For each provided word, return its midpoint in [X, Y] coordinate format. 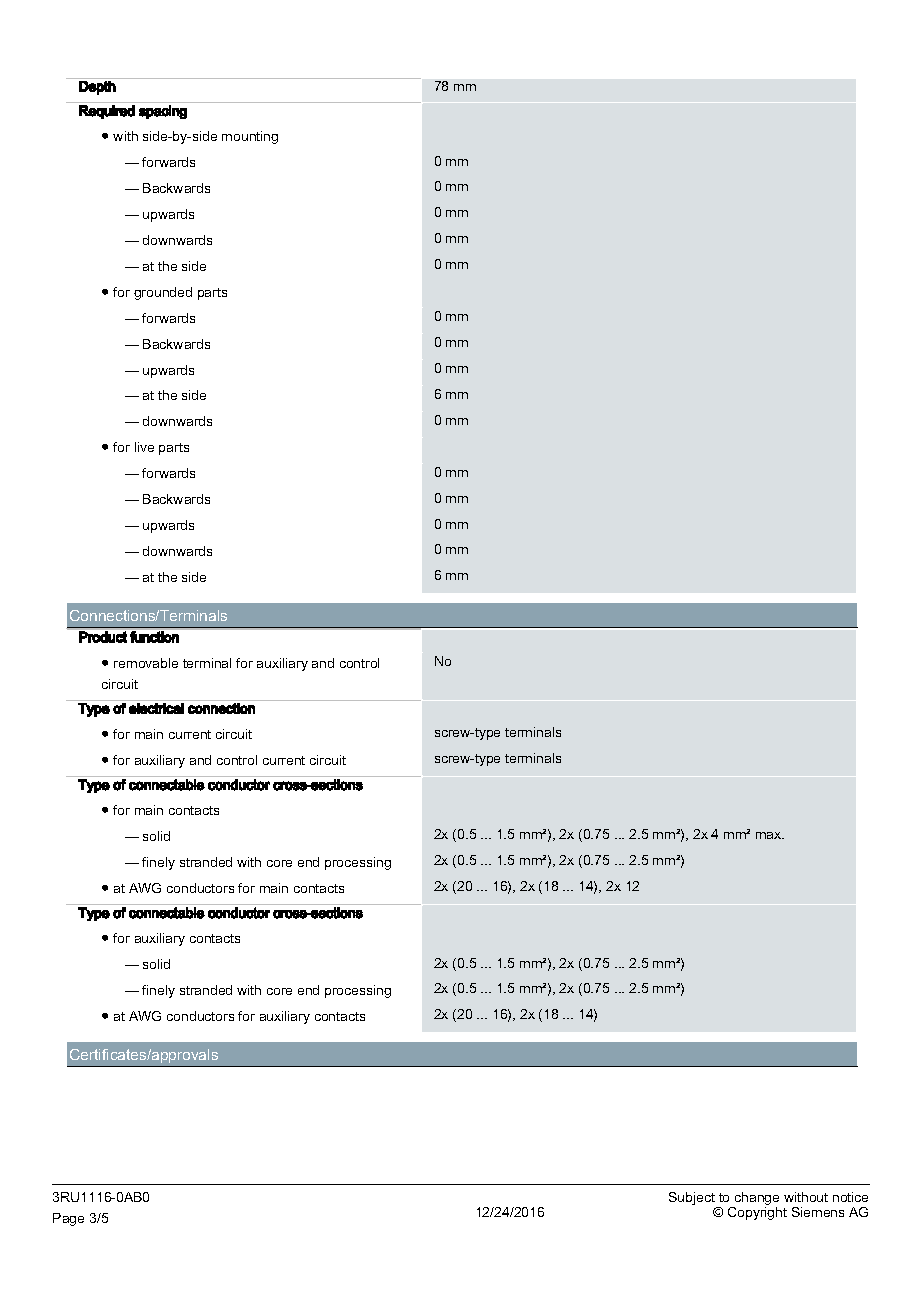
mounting [250, 137]
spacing [163, 112]
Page [68, 1219]
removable [146, 663]
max [770, 835]
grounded [163, 293]
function [154, 637]
